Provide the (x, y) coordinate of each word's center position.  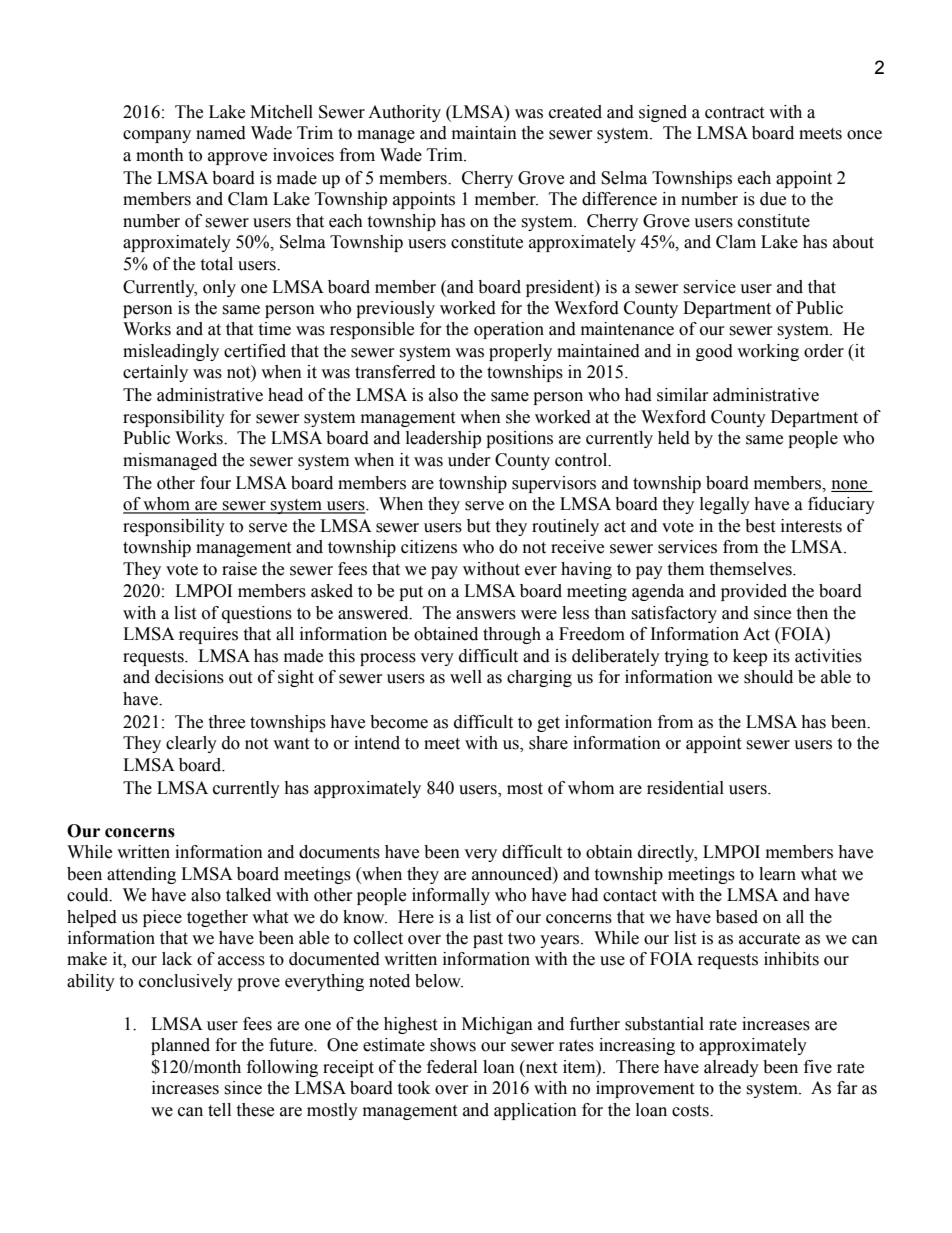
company (157, 136)
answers (486, 615)
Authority (404, 113)
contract (734, 113)
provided (754, 592)
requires (208, 635)
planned (180, 1046)
